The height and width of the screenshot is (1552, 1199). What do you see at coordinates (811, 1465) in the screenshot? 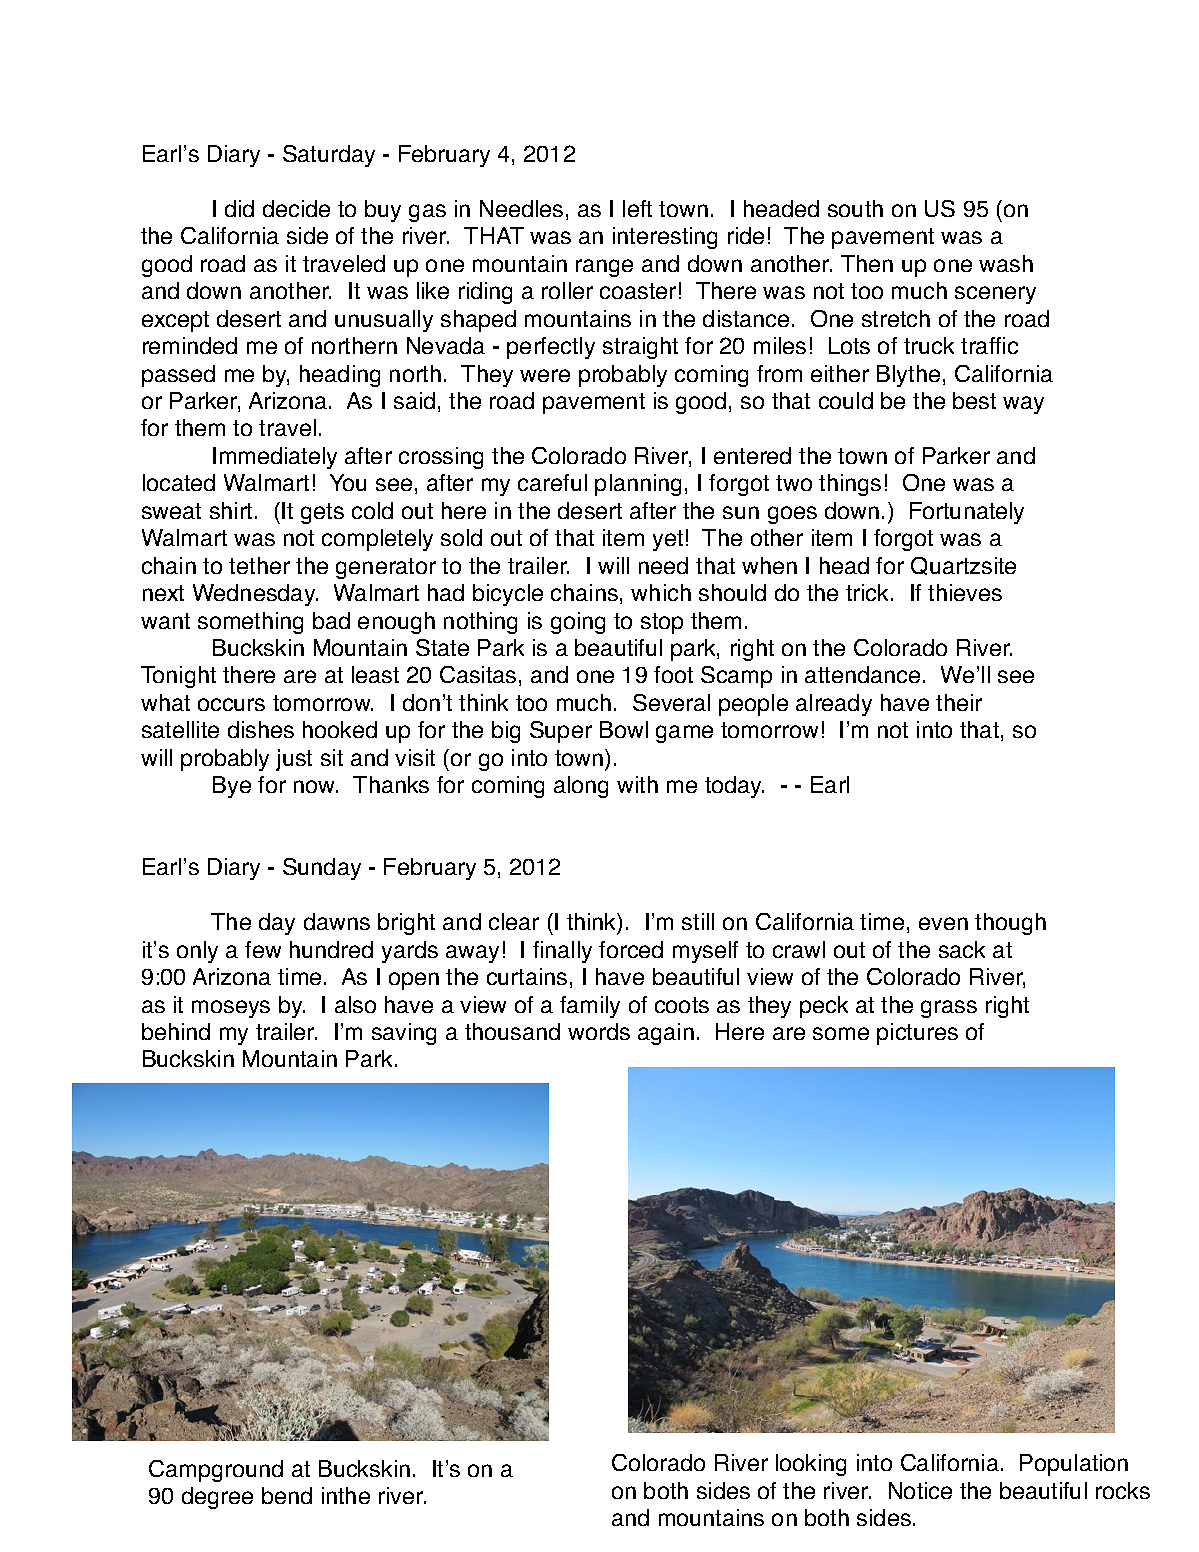
I see `looking` at bounding box center [811, 1465].
